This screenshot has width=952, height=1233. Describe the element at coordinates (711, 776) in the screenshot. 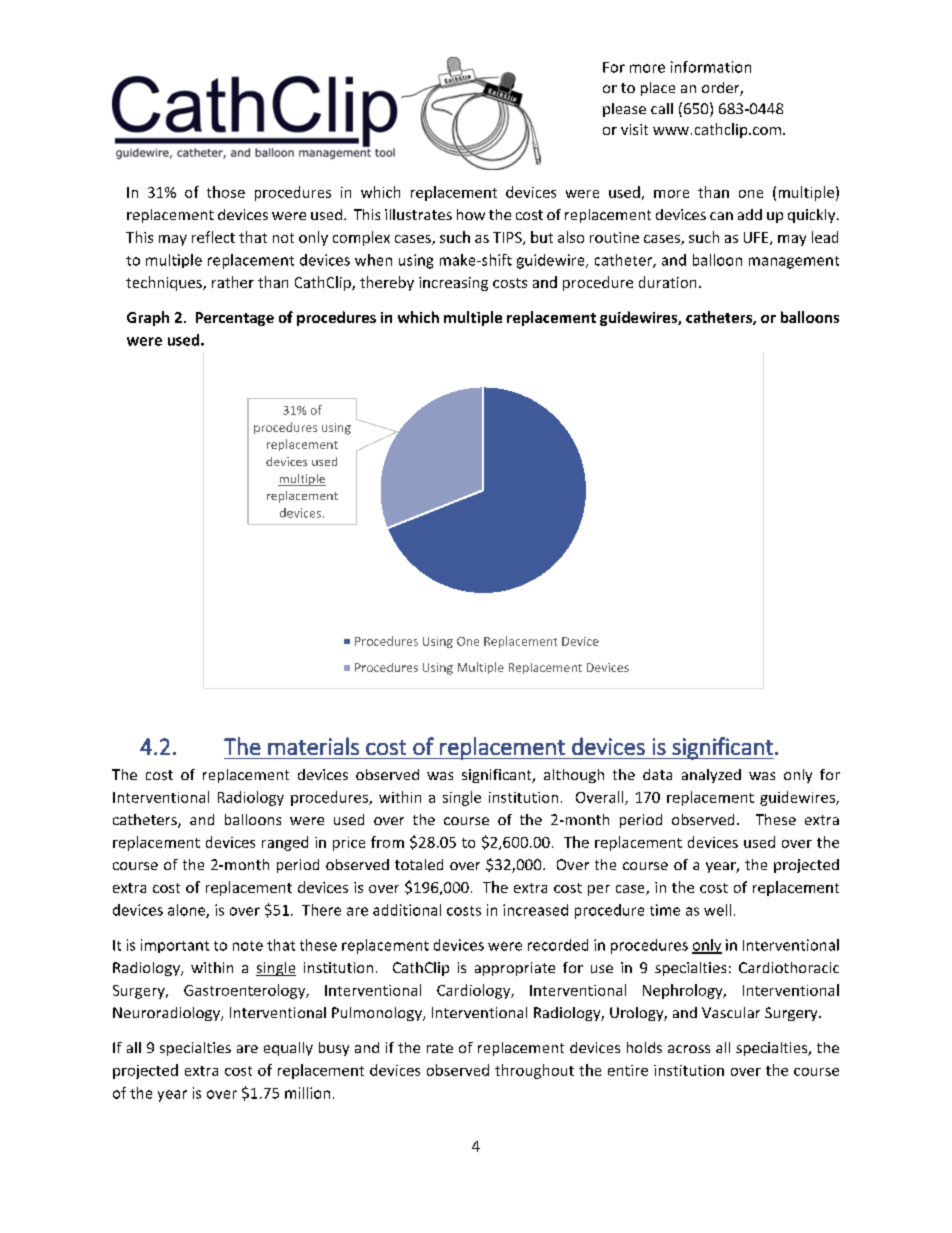

I see `analyzed` at that location.
